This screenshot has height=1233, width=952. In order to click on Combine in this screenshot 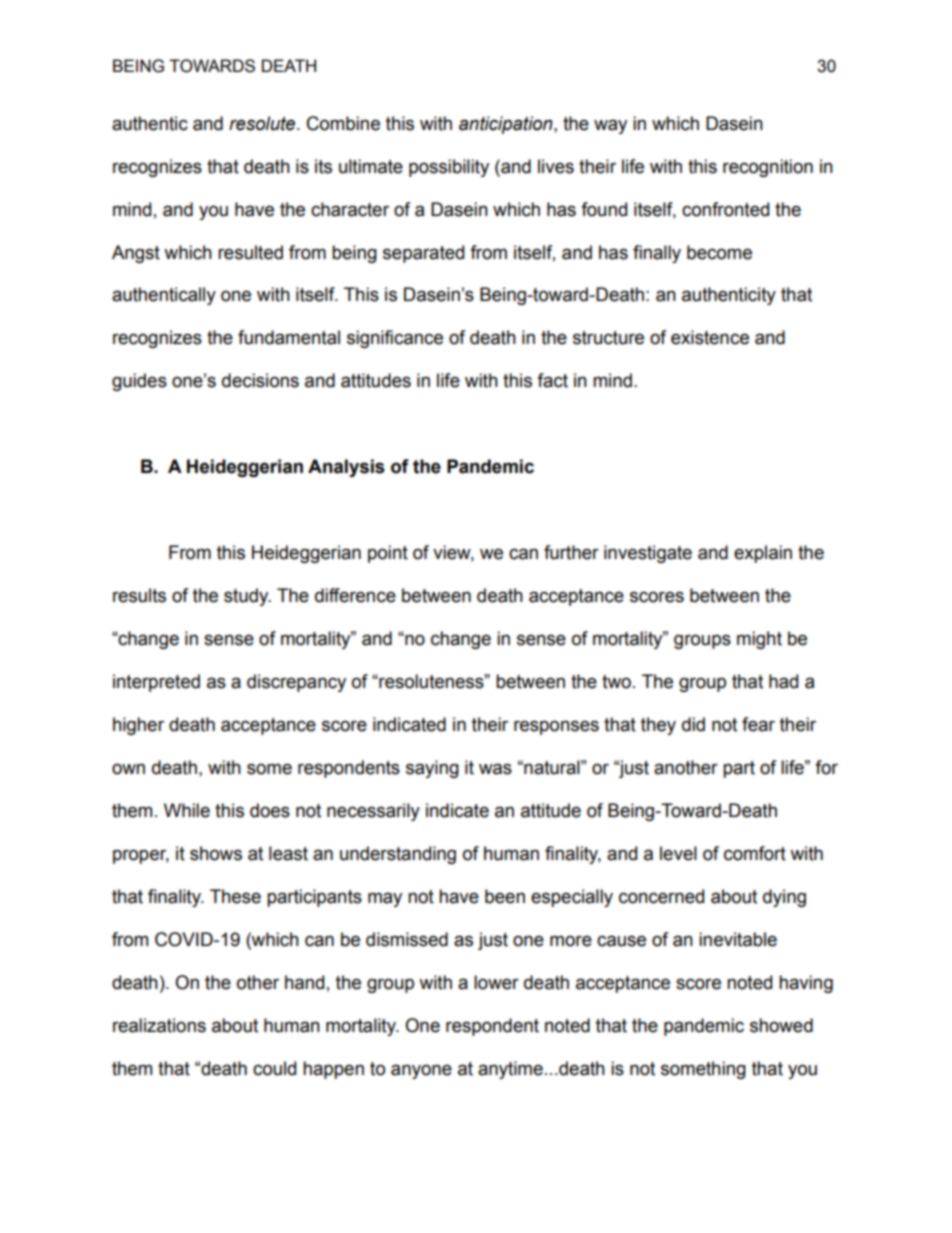, I will do `click(343, 123)`.
